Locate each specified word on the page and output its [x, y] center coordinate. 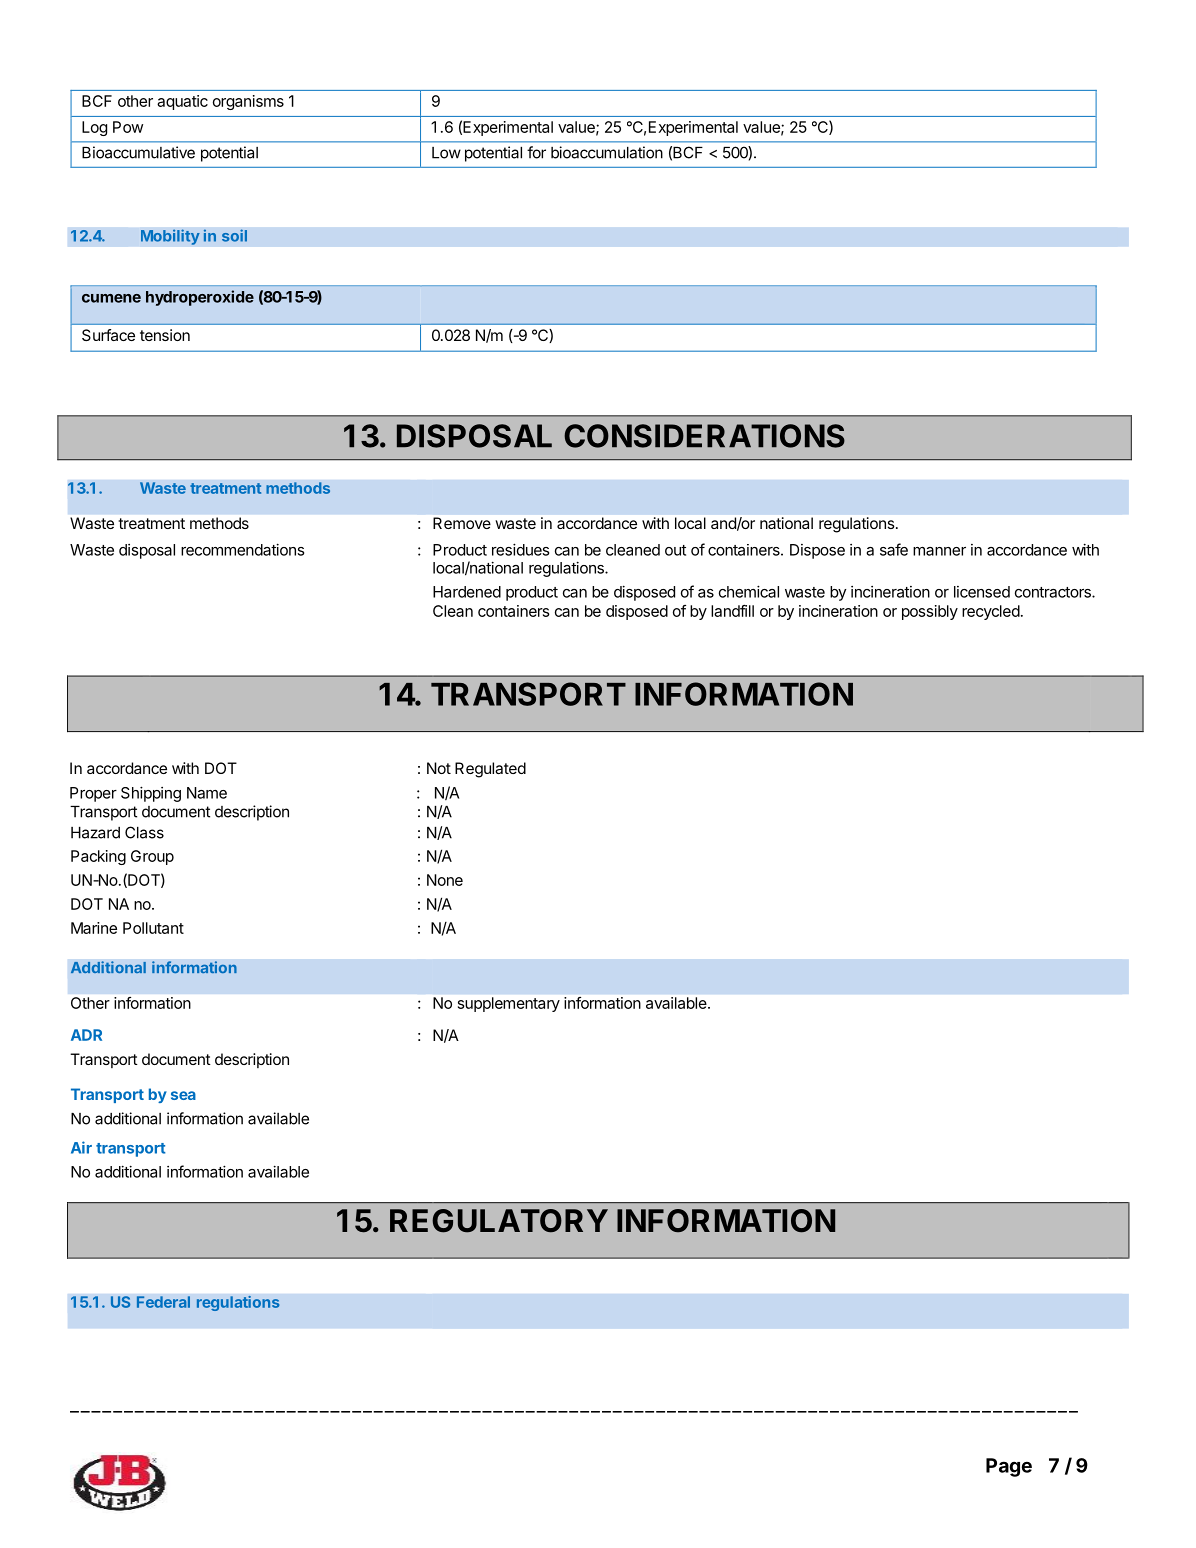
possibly [930, 612]
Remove [462, 523]
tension [165, 335]
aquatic [182, 102]
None [445, 880]
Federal [163, 1302]
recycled [991, 612]
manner [939, 551]
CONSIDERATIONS [704, 436]
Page [1009, 1467]
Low [446, 153]
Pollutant [153, 928]
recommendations [242, 549]
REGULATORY [499, 1221]
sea [183, 1095]
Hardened [467, 592]
